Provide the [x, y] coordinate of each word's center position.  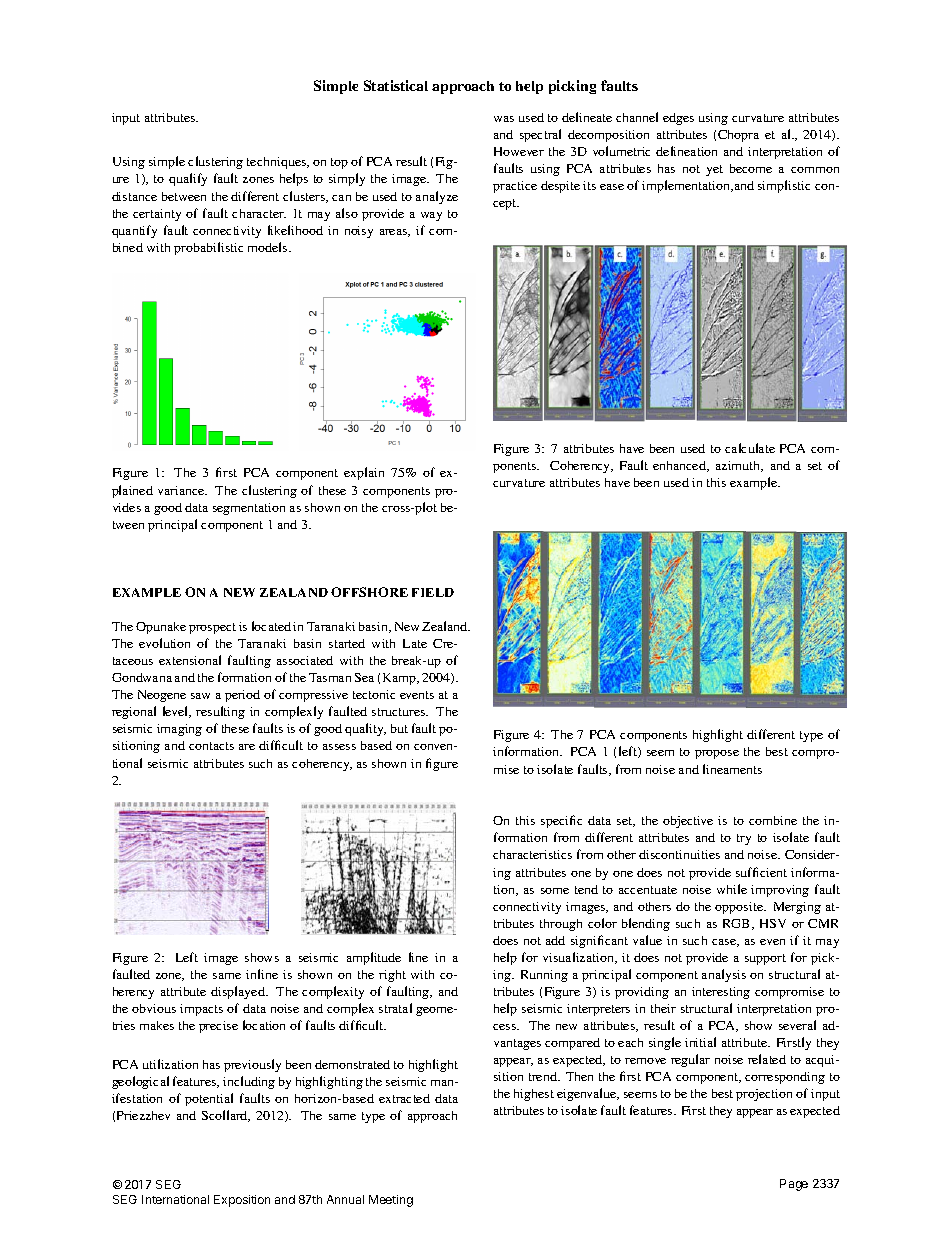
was [504, 119]
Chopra [738, 136]
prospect [212, 628]
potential [209, 1099]
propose [717, 754]
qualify [188, 179]
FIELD [433, 592]
